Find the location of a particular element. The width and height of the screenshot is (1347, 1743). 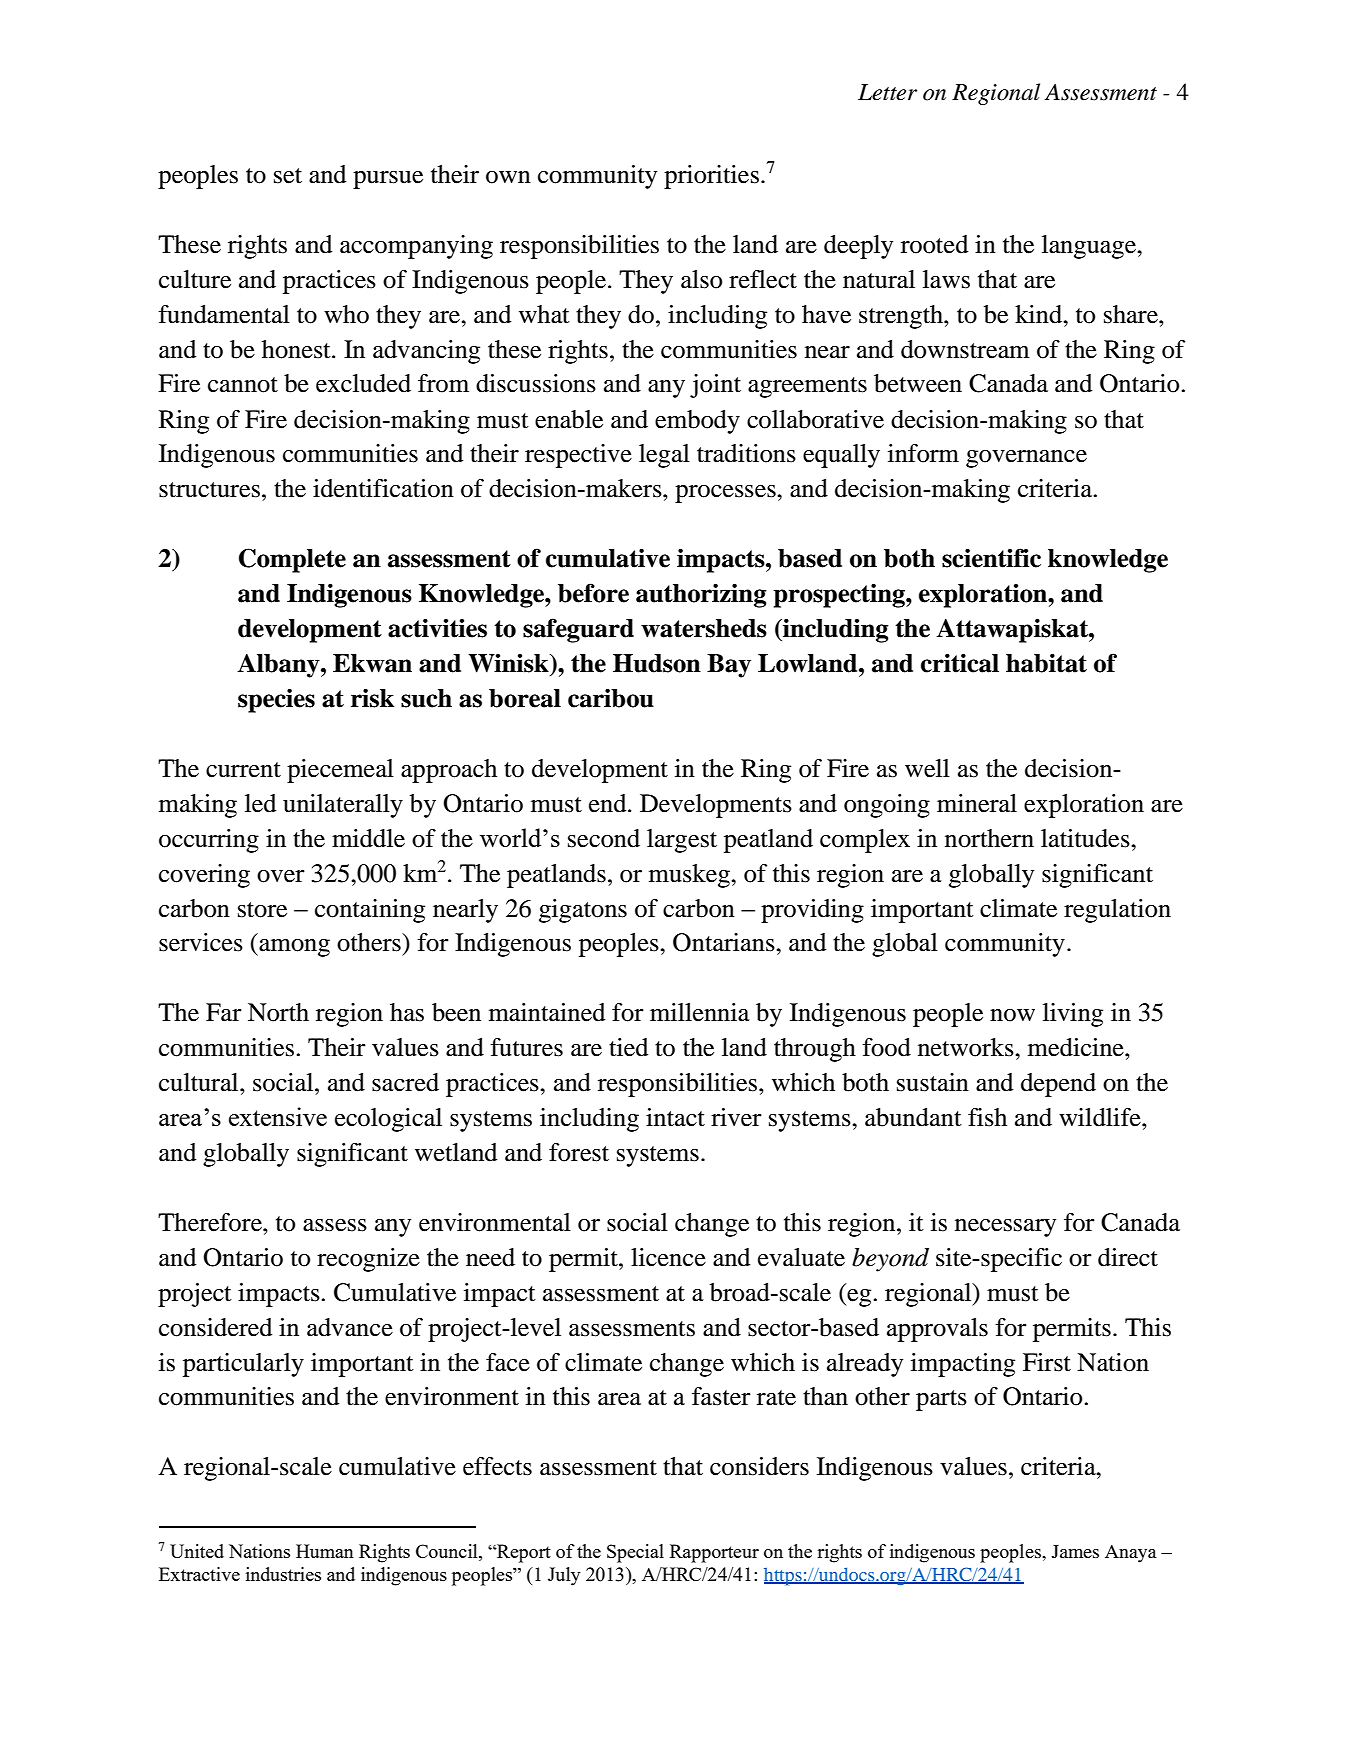

extensive is located at coordinates (278, 1116).
